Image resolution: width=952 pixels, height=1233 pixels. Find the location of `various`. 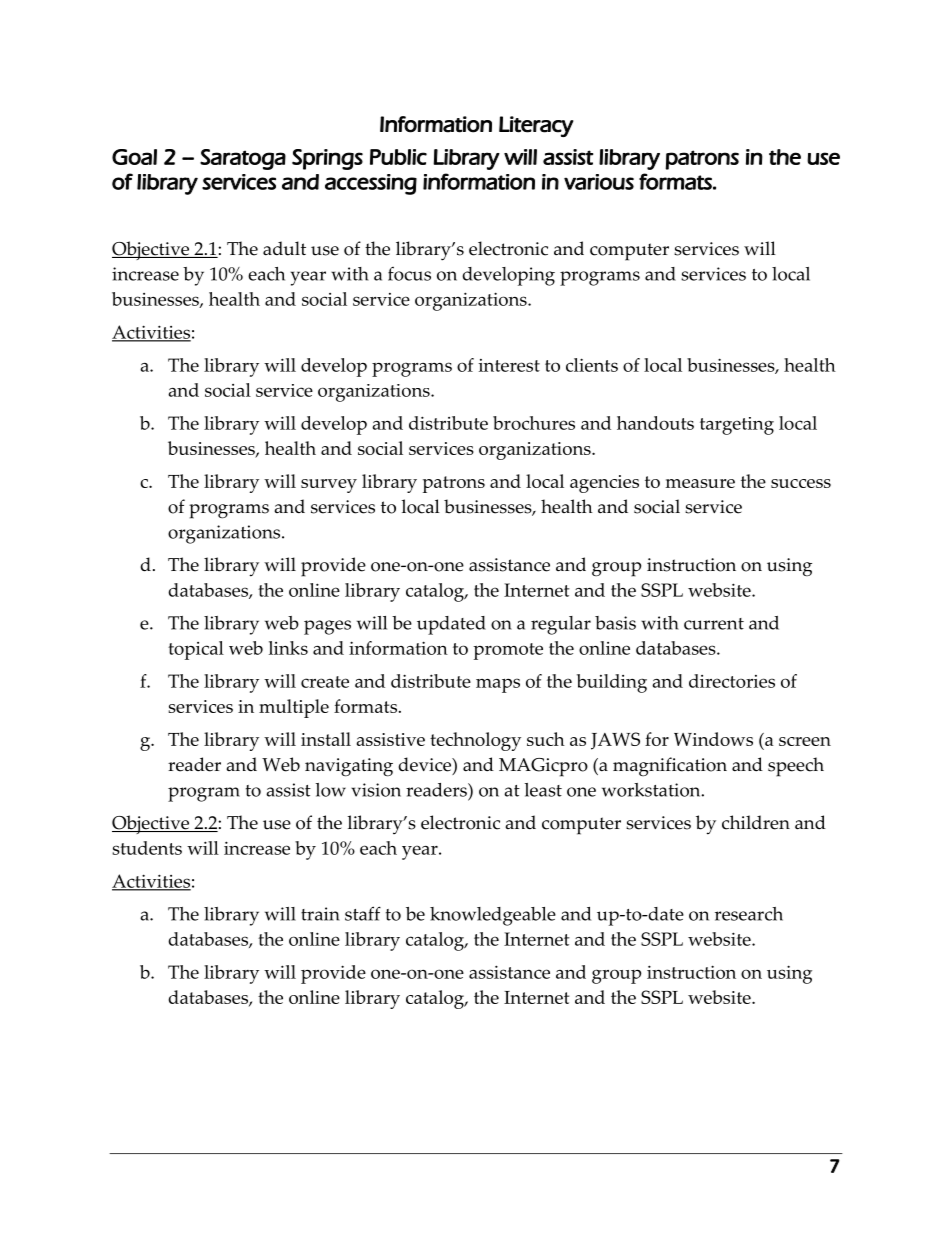

various is located at coordinates (599, 182).
